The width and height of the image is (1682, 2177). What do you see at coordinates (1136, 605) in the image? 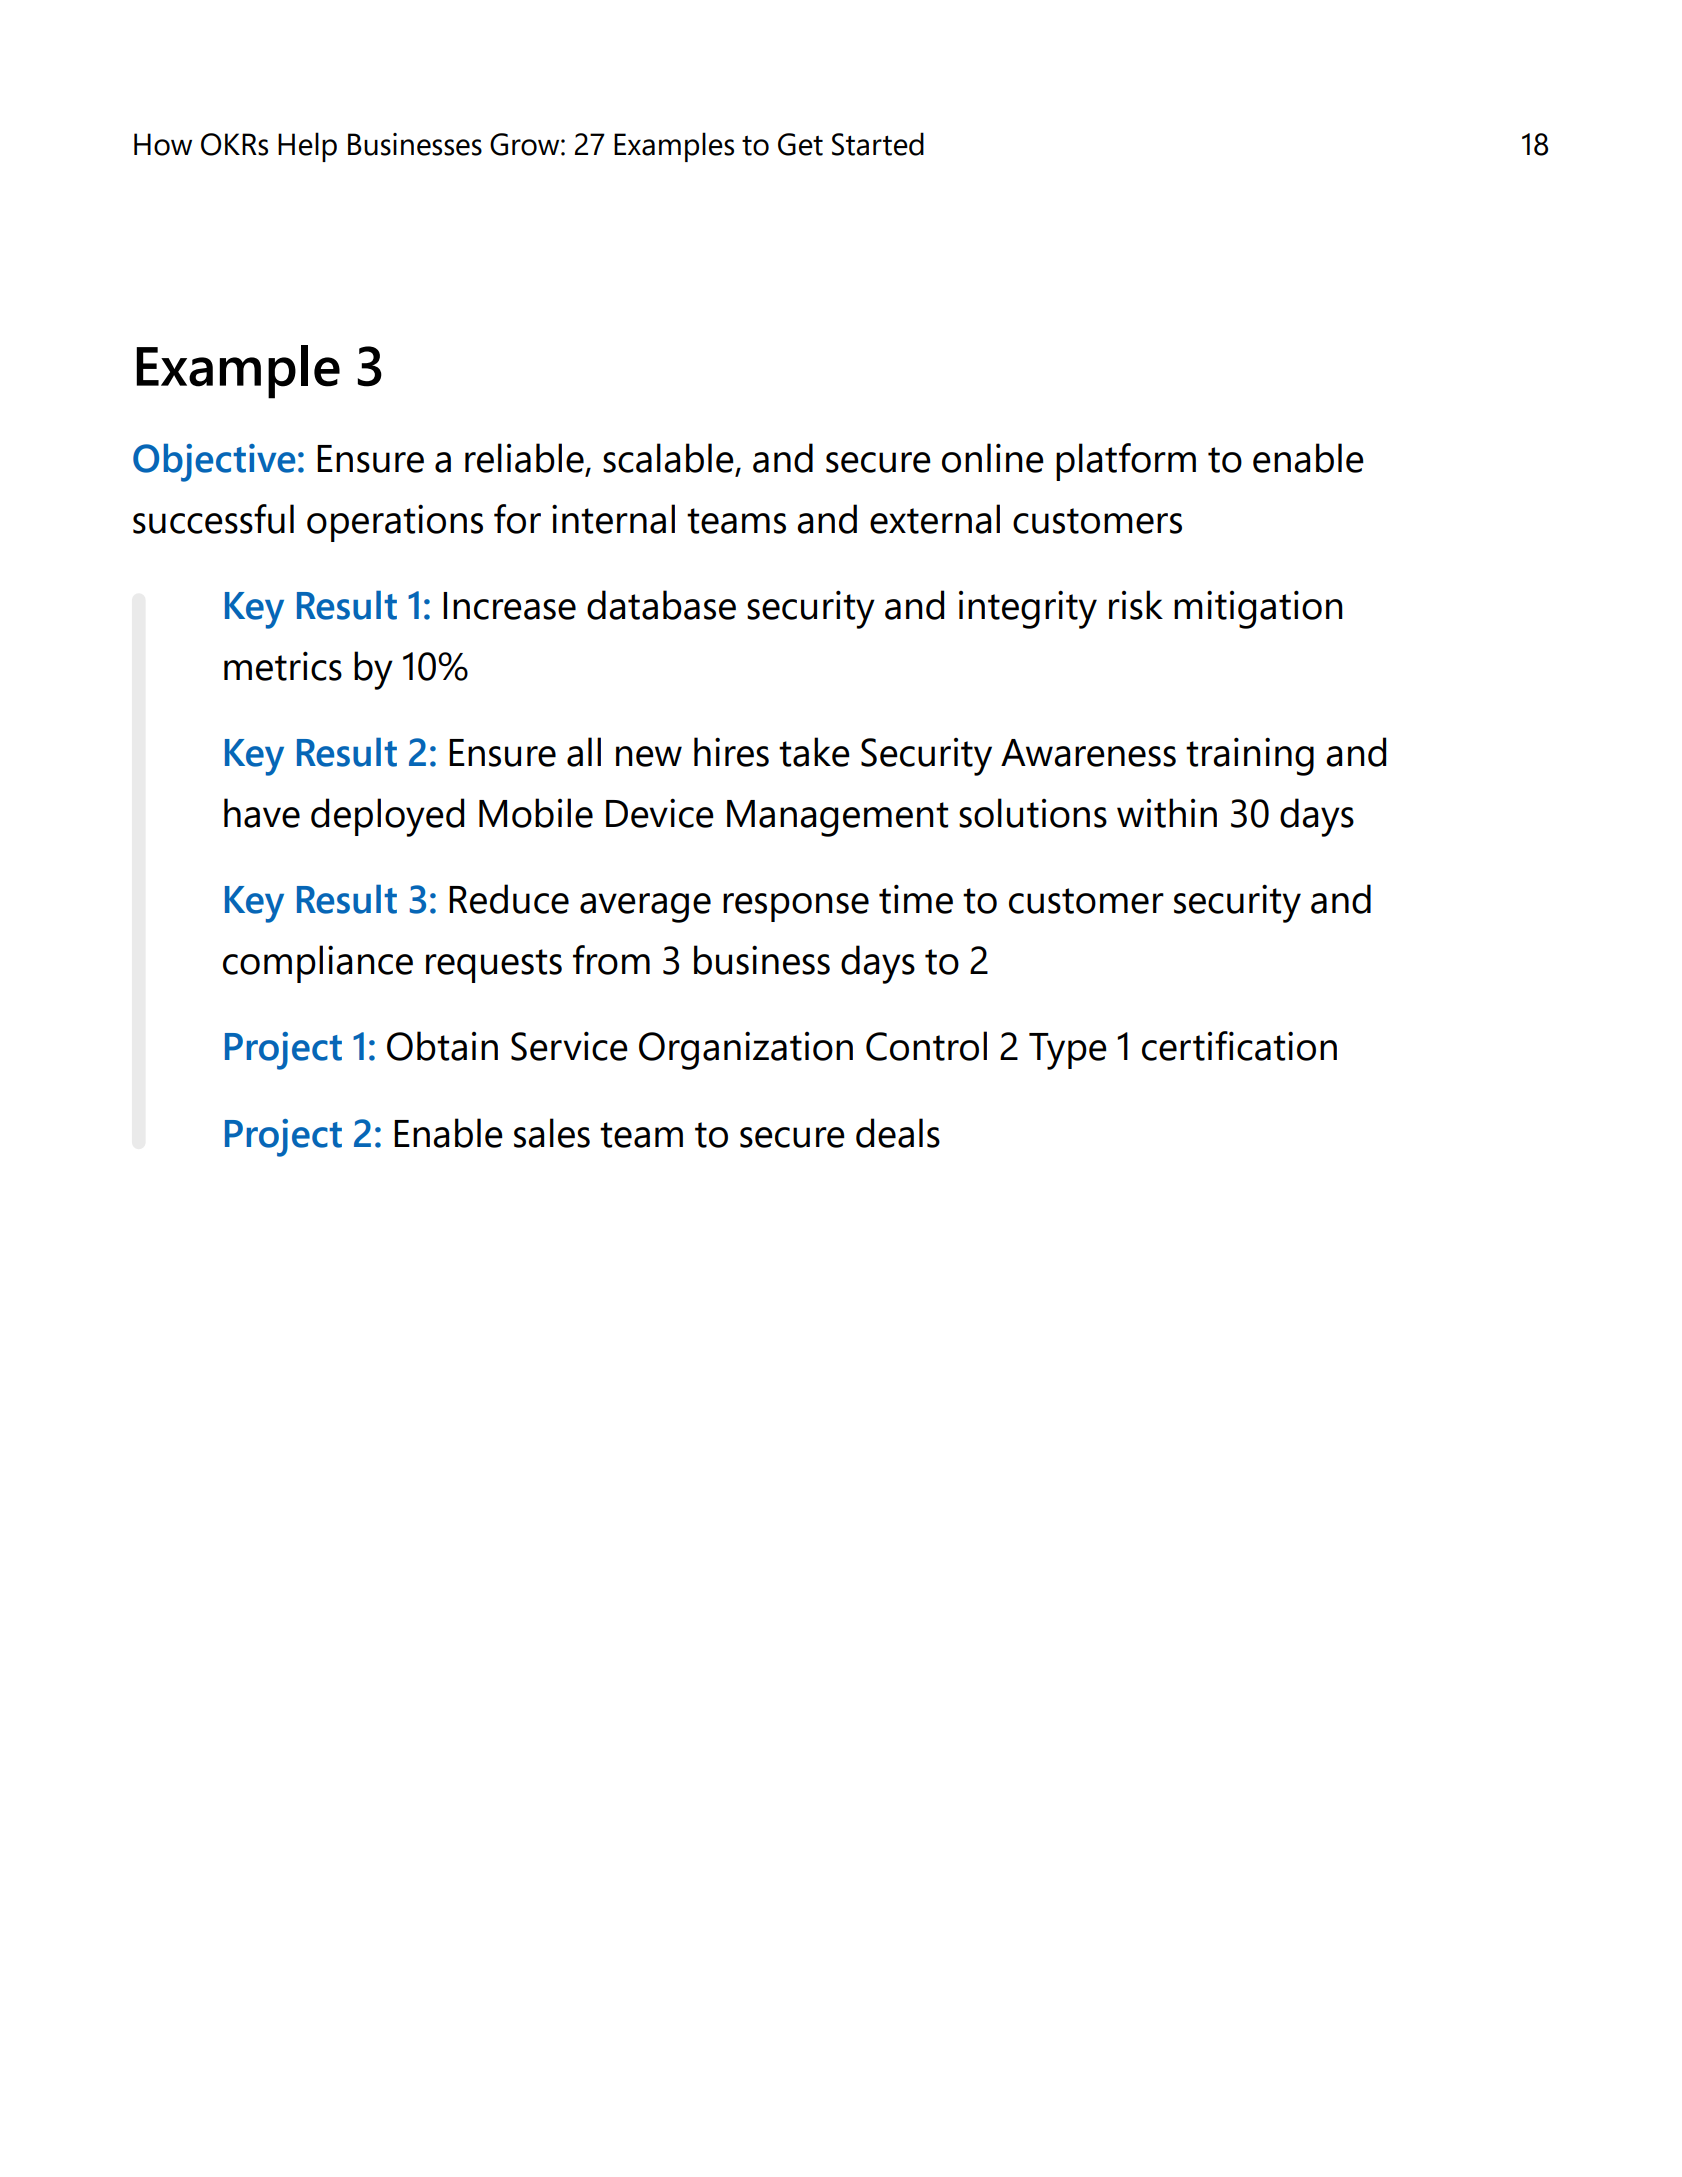
I see `risk` at bounding box center [1136, 605].
